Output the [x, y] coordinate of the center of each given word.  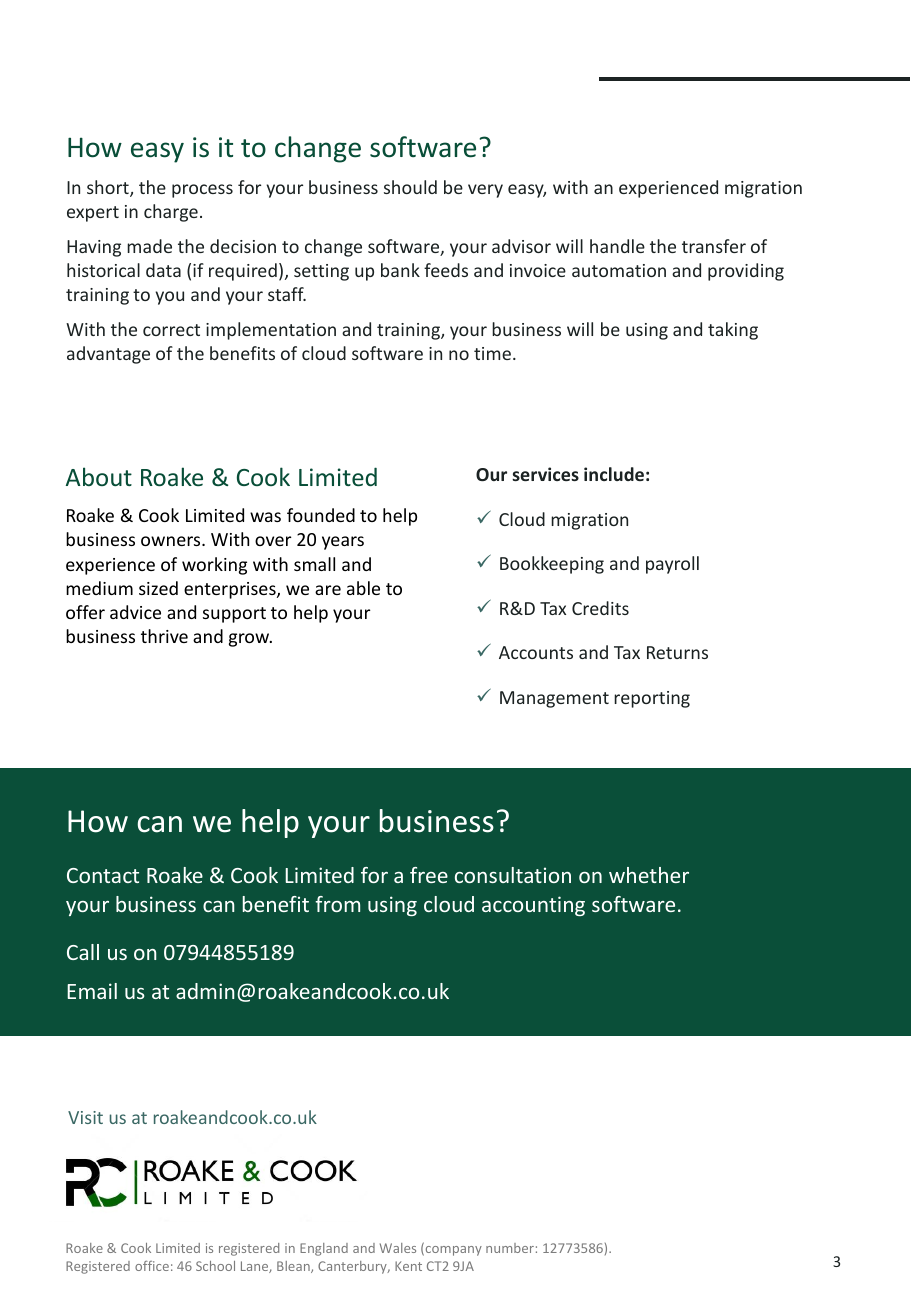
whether [649, 875]
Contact [103, 875]
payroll [672, 565]
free [429, 875]
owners [172, 541]
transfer [714, 246]
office [152, 1266]
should [410, 187]
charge [171, 213]
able [363, 588]
